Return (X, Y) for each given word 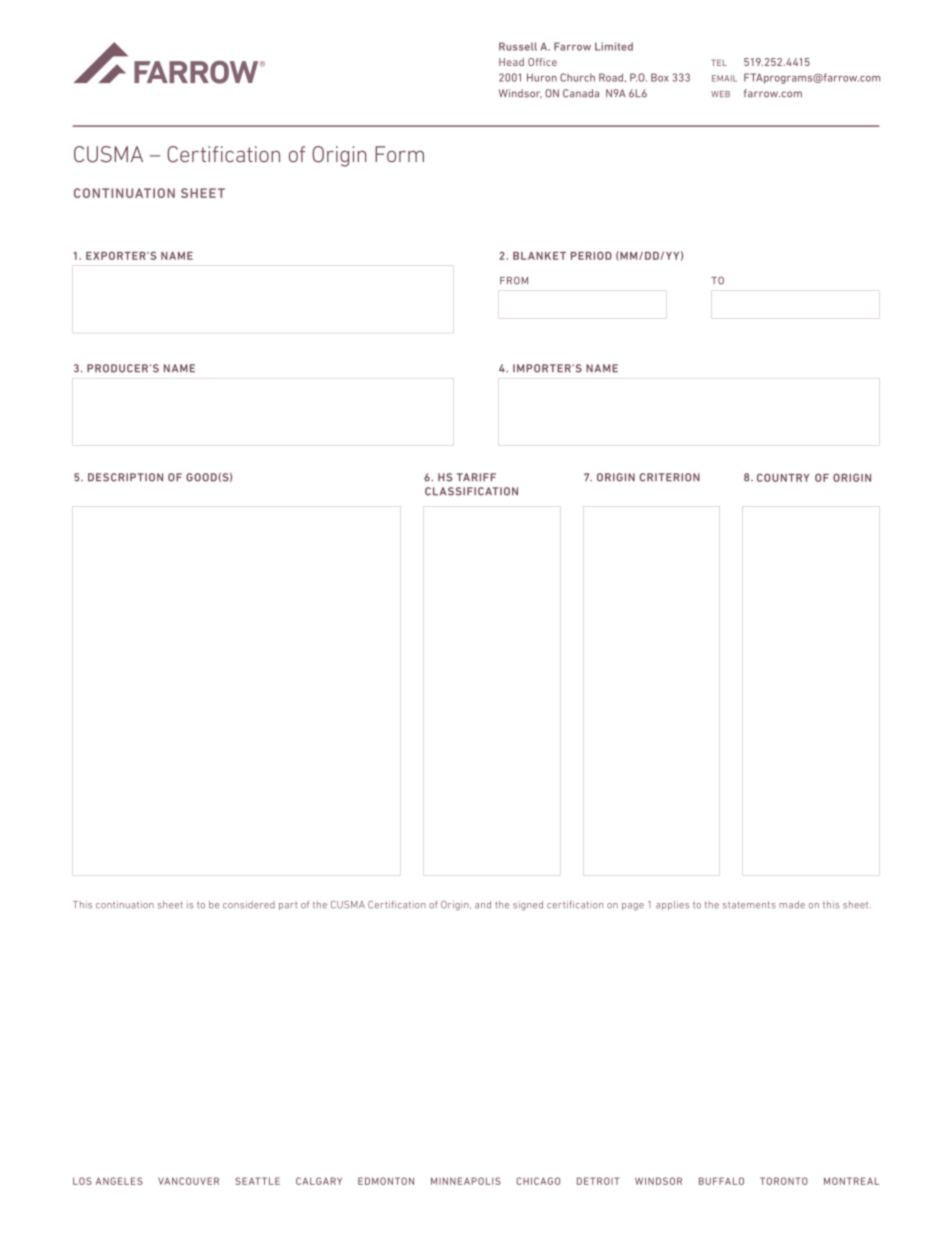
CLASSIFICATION (471, 491)
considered (249, 905)
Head (511, 62)
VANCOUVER (188, 1181)
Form (399, 154)
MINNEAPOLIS (466, 1181)
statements (749, 905)
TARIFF (476, 477)
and (483, 905)
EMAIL (724, 78)
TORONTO (784, 1181)
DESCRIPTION (125, 477)
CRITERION (670, 477)
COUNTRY (783, 477)
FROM (514, 281)
